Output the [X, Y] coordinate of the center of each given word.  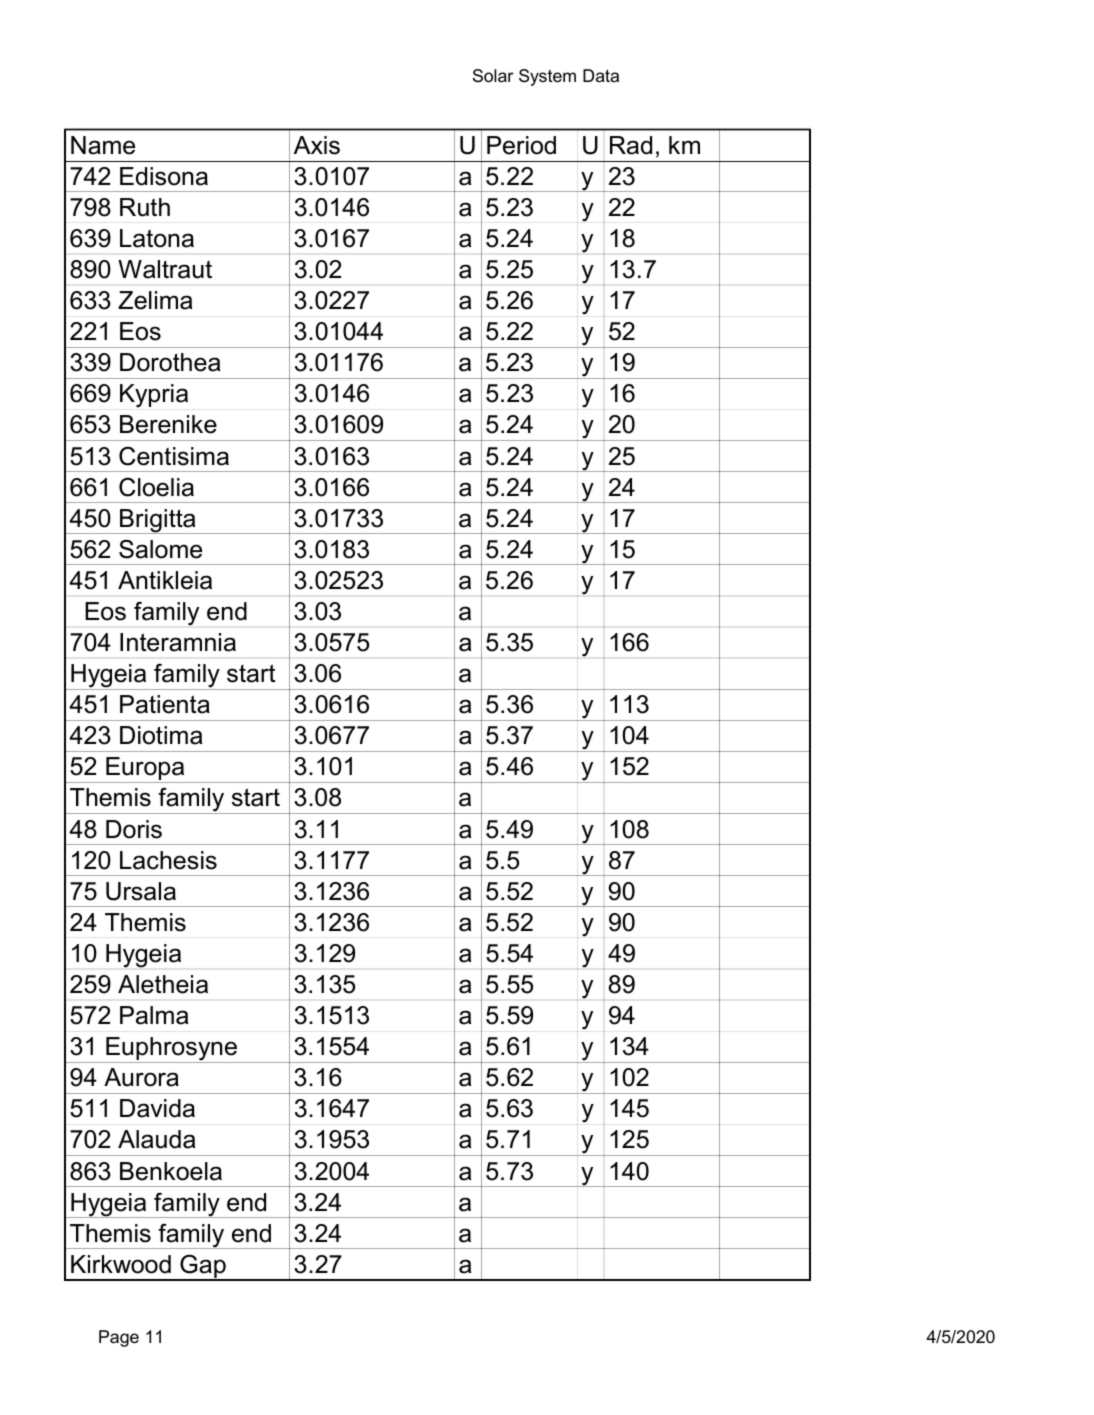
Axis [317, 145]
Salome [160, 549]
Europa [145, 770]
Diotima [161, 735]
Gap [203, 1267]
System [547, 77]
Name [103, 145]
